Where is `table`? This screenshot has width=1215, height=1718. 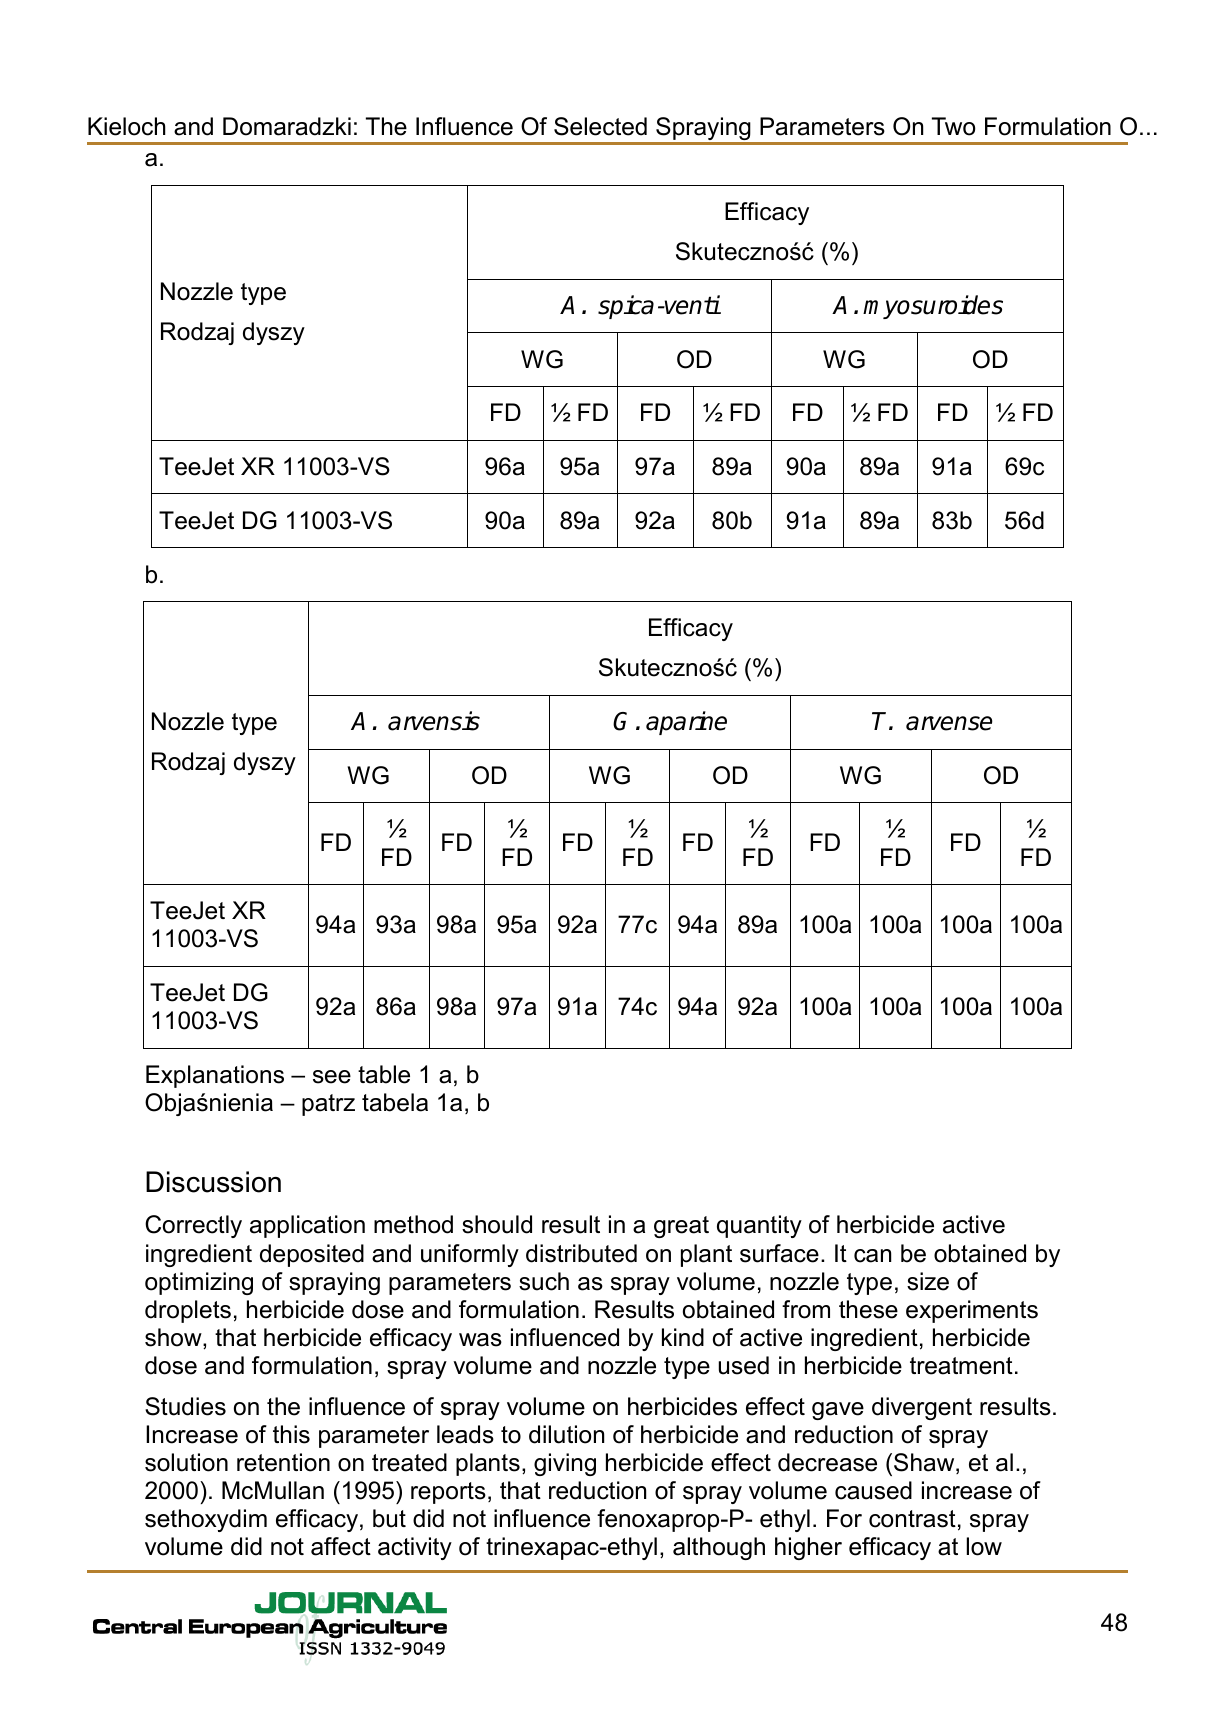 table is located at coordinates (384, 1074).
